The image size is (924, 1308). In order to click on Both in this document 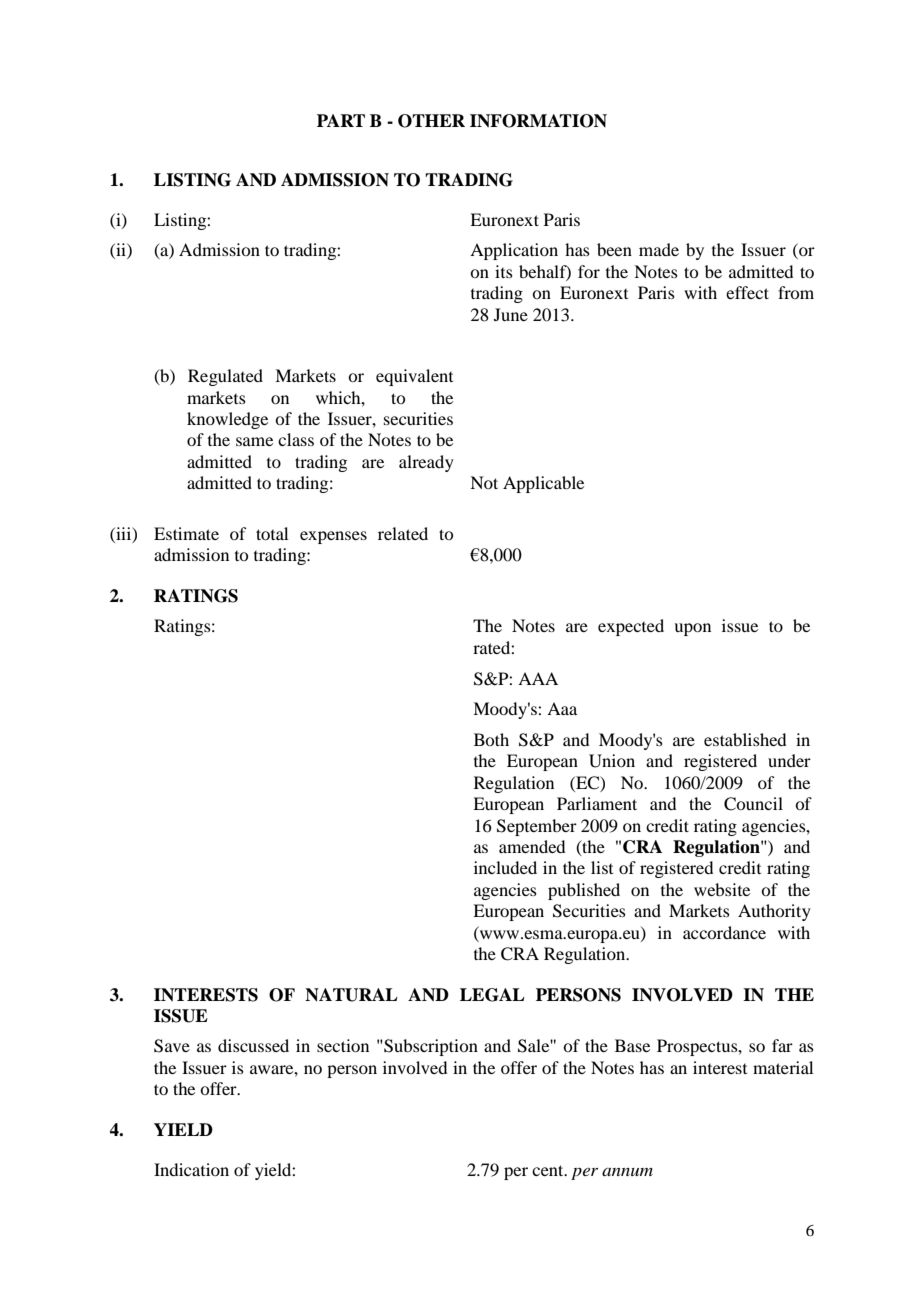, I will do `click(491, 739)`.
